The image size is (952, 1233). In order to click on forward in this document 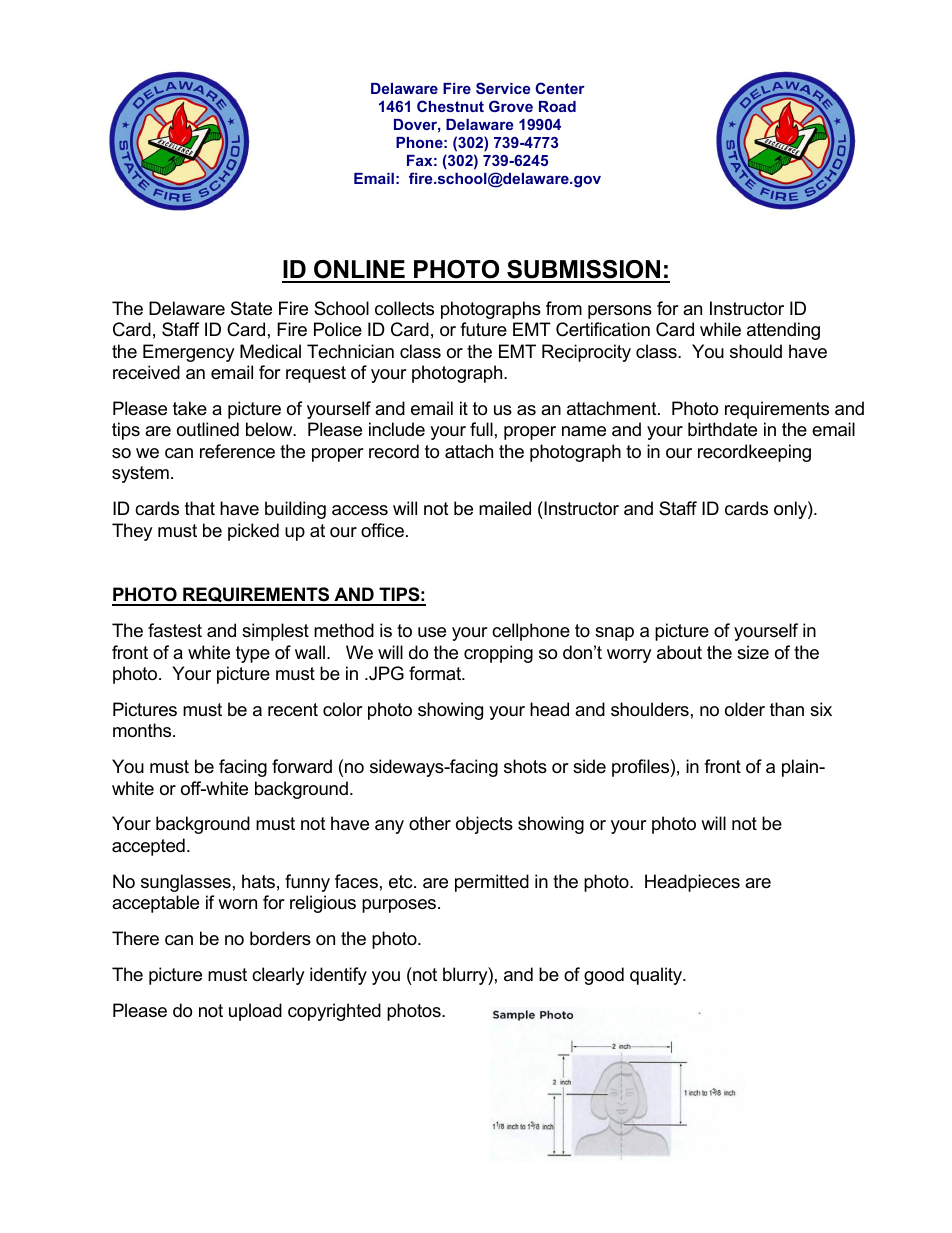, I will do `click(302, 766)`.
